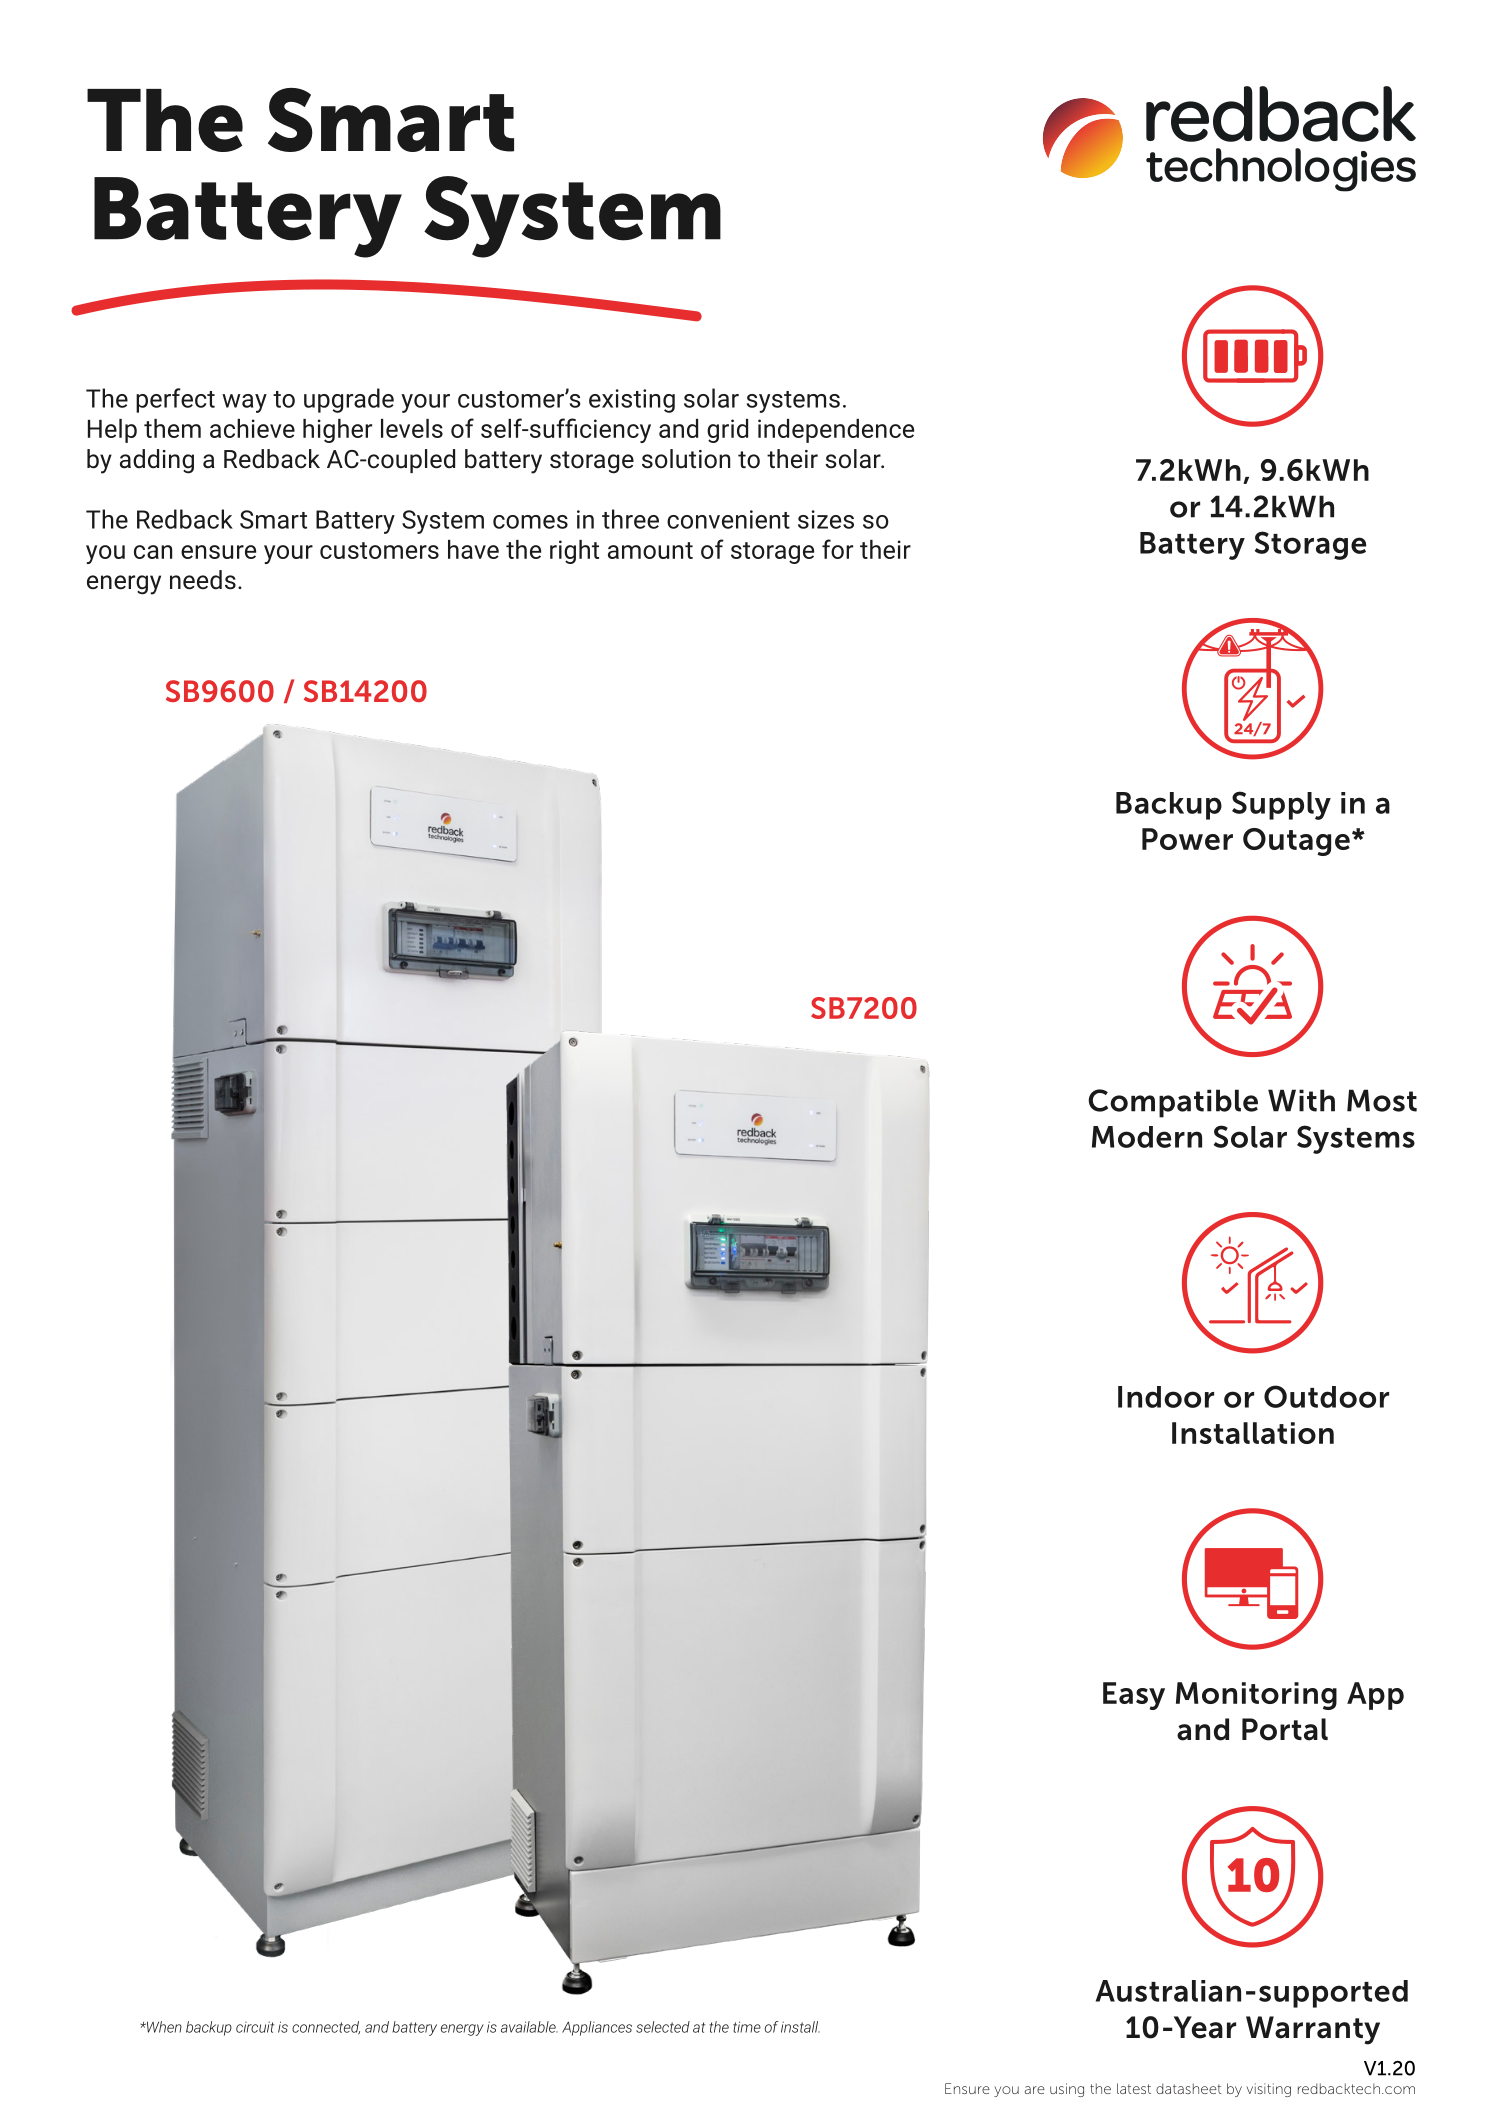 This screenshot has height=2124, width=1502. What do you see at coordinates (1147, 1137) in the screenshot?
I see `Modern` at bounding box center [1147, 1137].
